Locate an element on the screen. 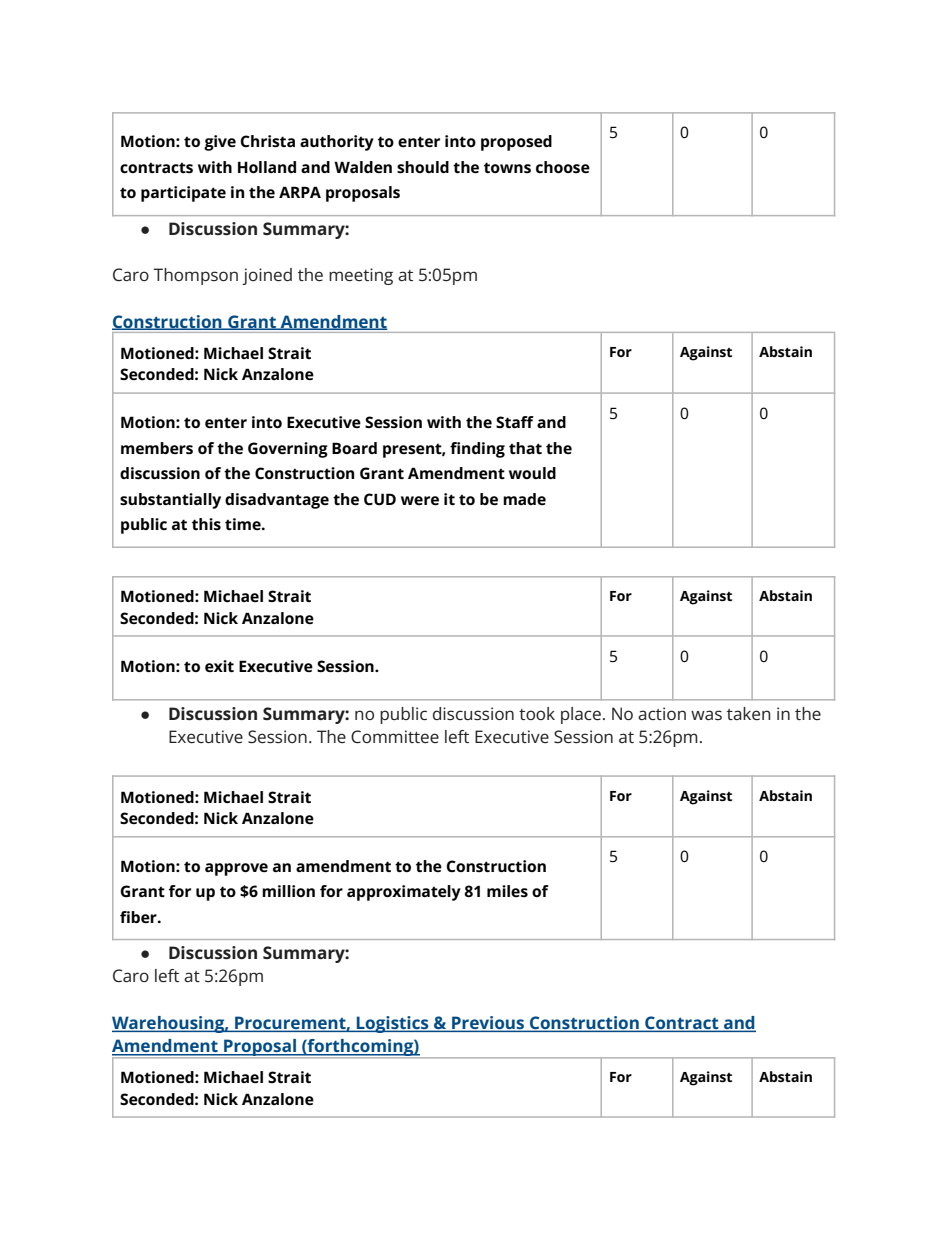 The width and height of the screenshot is (952, 1233). would is located at coordinates (532, 473).
